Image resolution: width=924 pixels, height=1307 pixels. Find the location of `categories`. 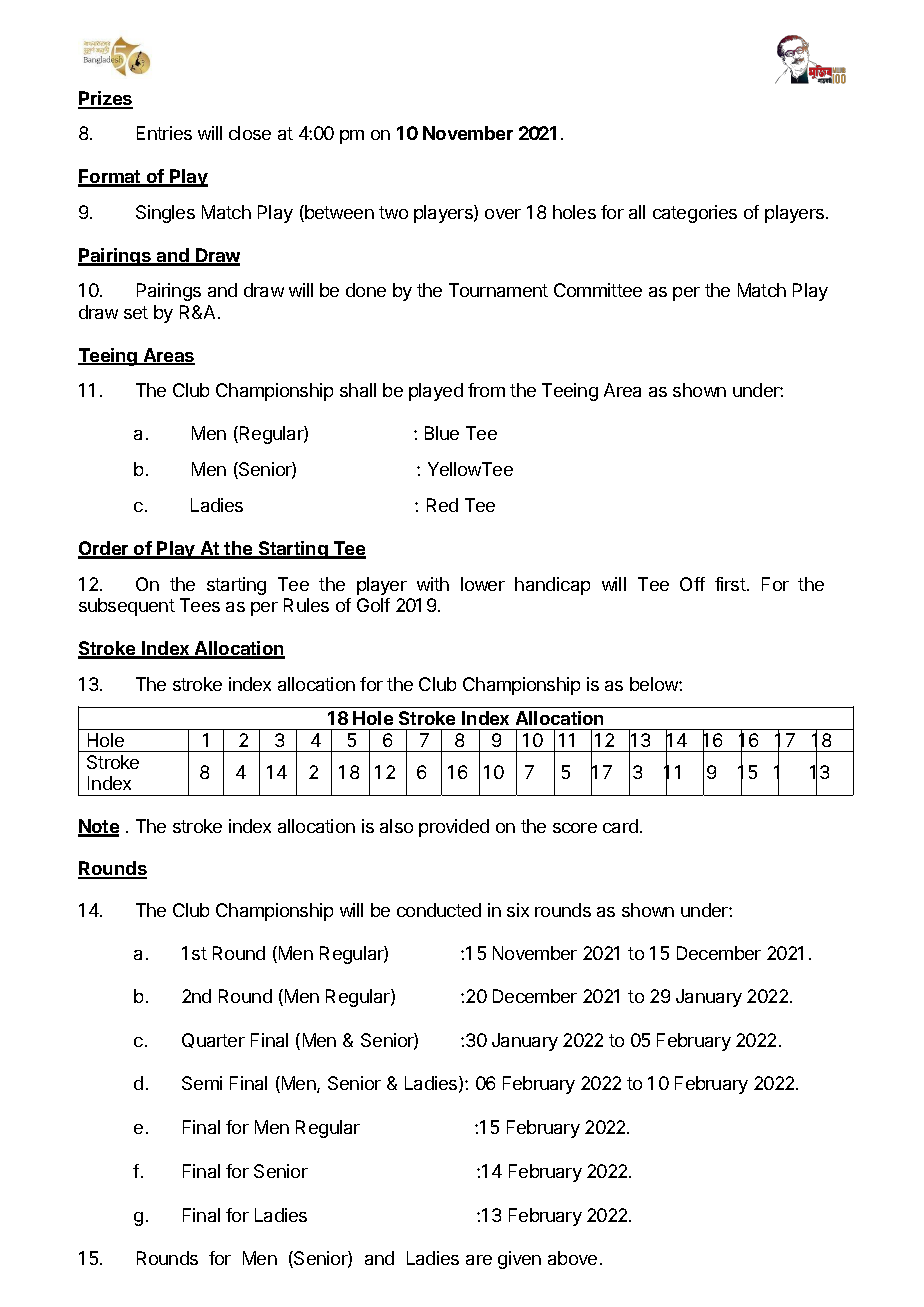

categories is located at coordinates (695, 214).
